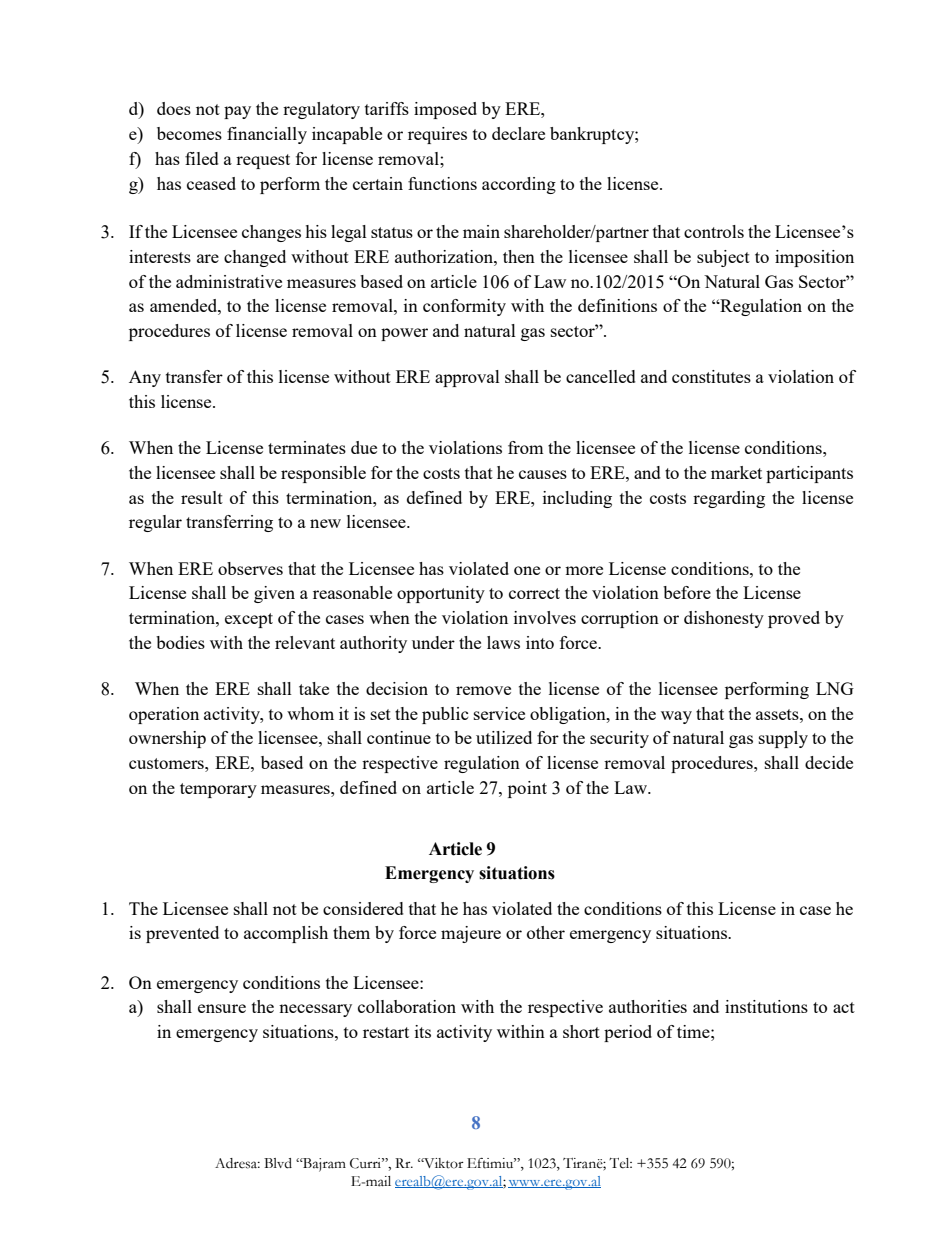  What do you see at coordinates (714, 231) in the screenshot?
I see `controls` at bounding box center [714, 231].
